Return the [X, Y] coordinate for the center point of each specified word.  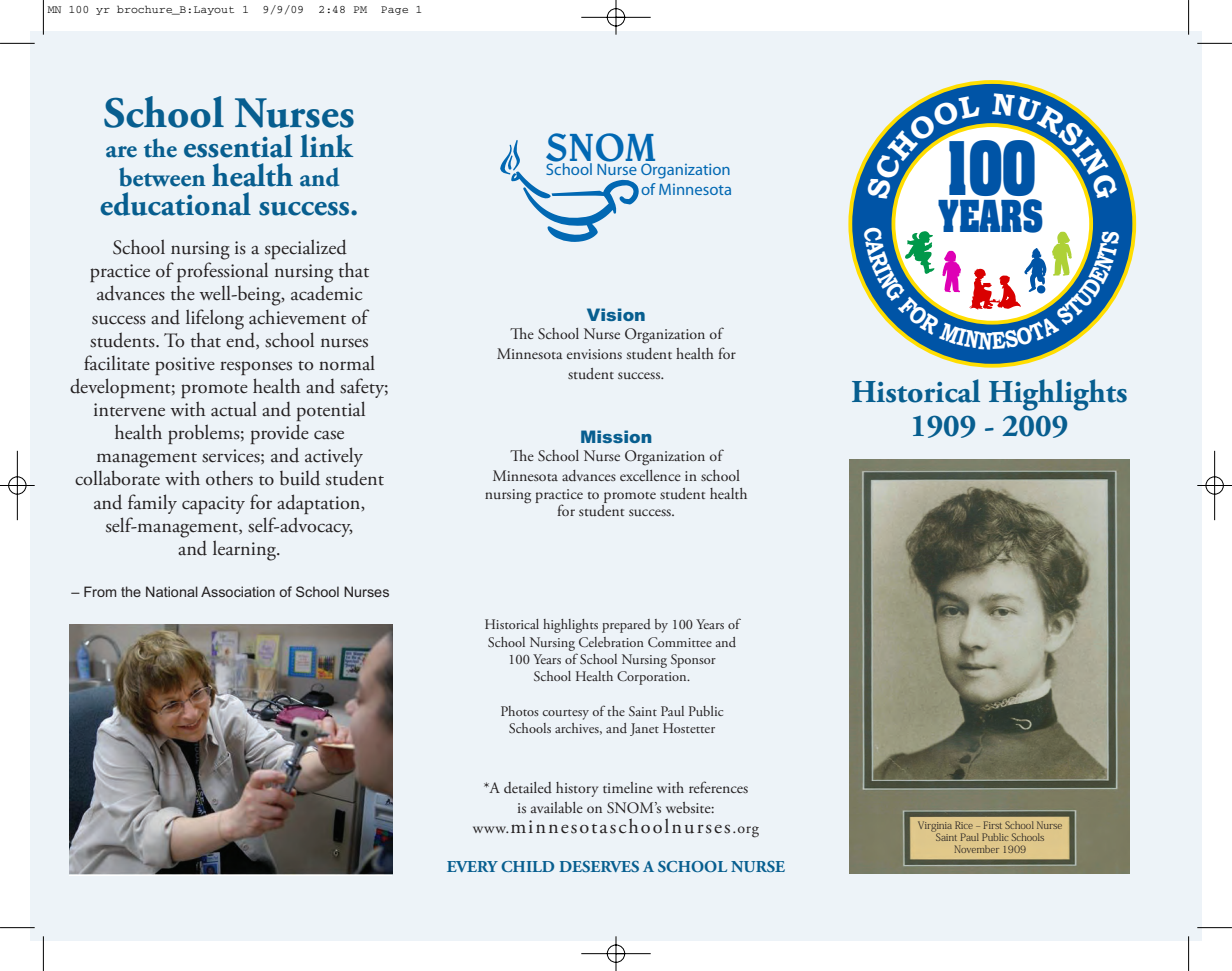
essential [238, 146]
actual [234, 409]
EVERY [472, 866]
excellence [650, 475]
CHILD [527, 866]
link [326, 145]
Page [394, 10]
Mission [616, 436]
